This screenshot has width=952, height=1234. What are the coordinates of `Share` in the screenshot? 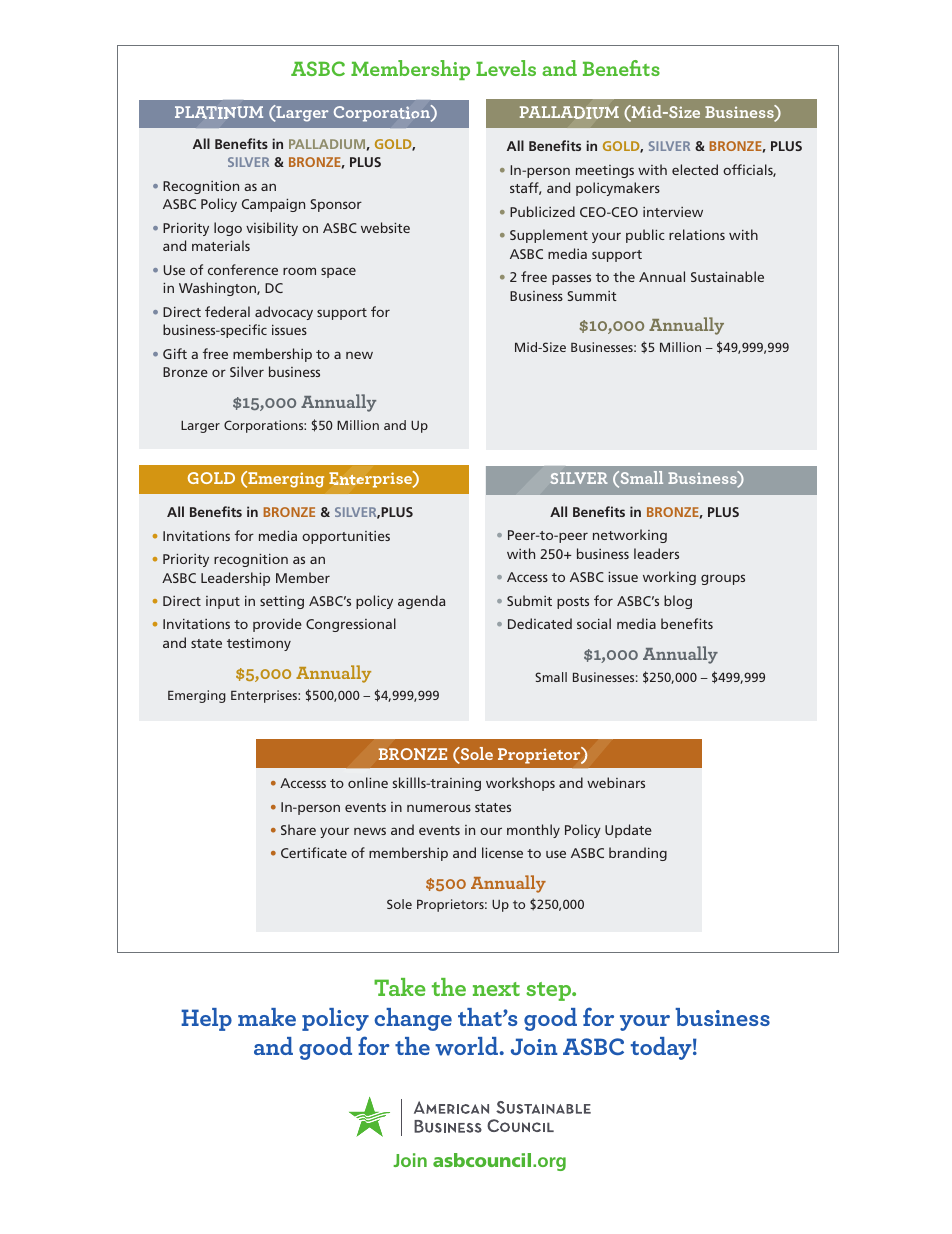 It's located at (298, 829).
